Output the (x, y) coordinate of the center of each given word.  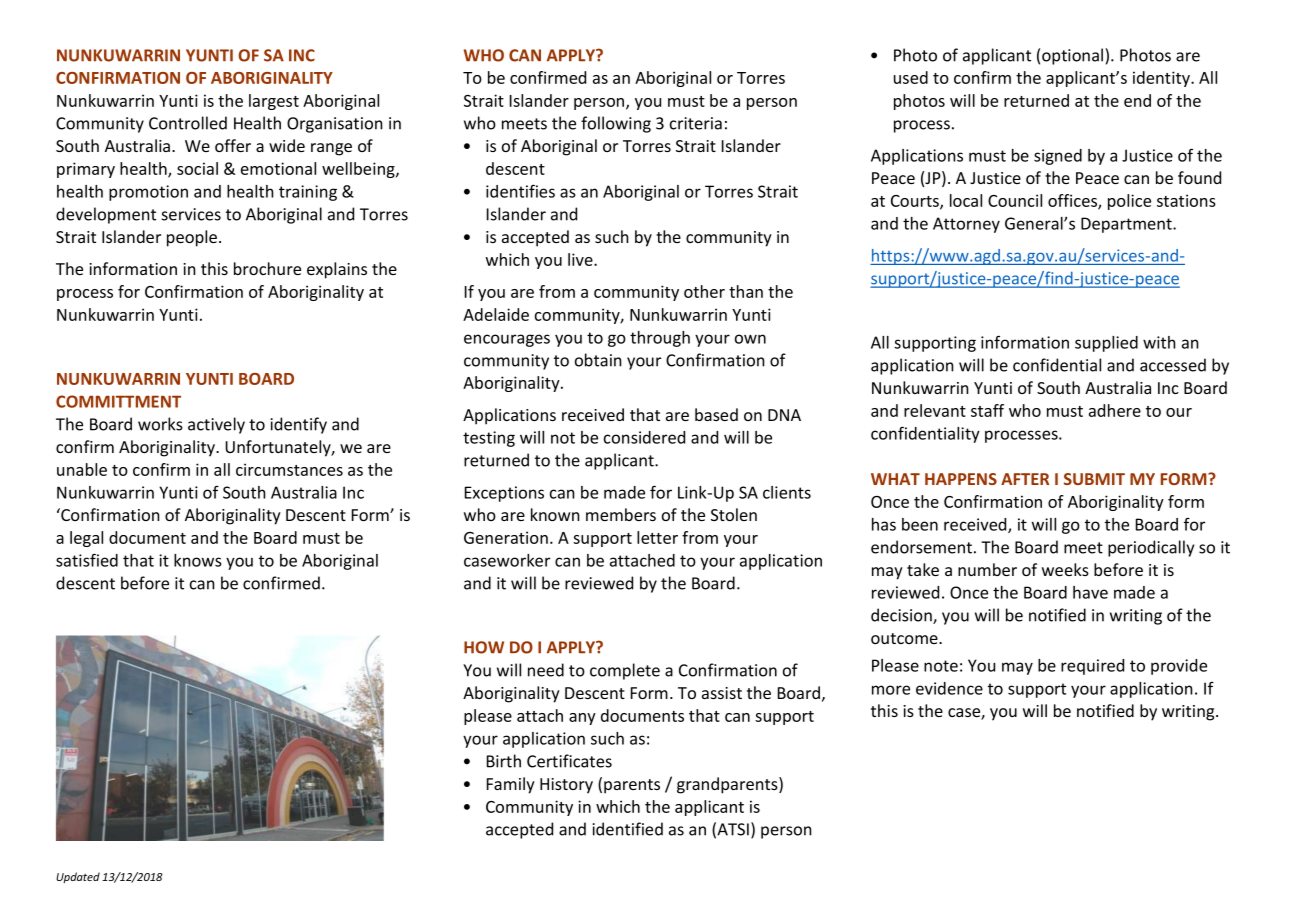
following (616, 124)
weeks (1065, 569)
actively (216, 425)
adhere (1115, 410)
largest (274, 102)
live (581, 259)
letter (657, 537)
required (1092, 667)
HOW (484, 647)
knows (198, 560)
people (193, 238)
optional (1074, 56)
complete (625, 671)
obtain (598, 360)
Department (1127, 225)
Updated (78, 877)
